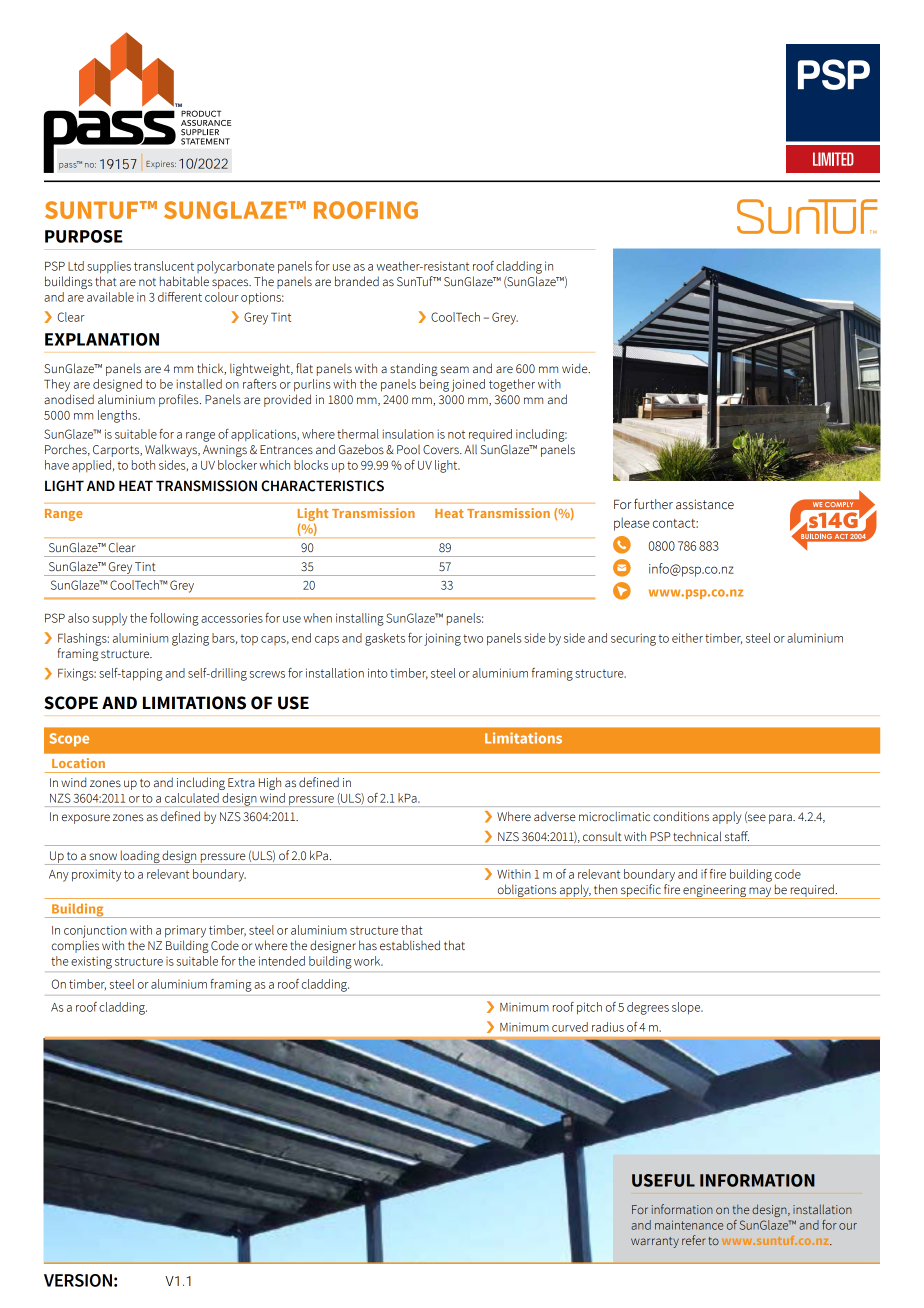 Image resolution: width=924 pixels, height=1308 pixels. What do you see at coordinates (378, 673) in the screenshot?
I see `into` at bounding box center [378, 673].
